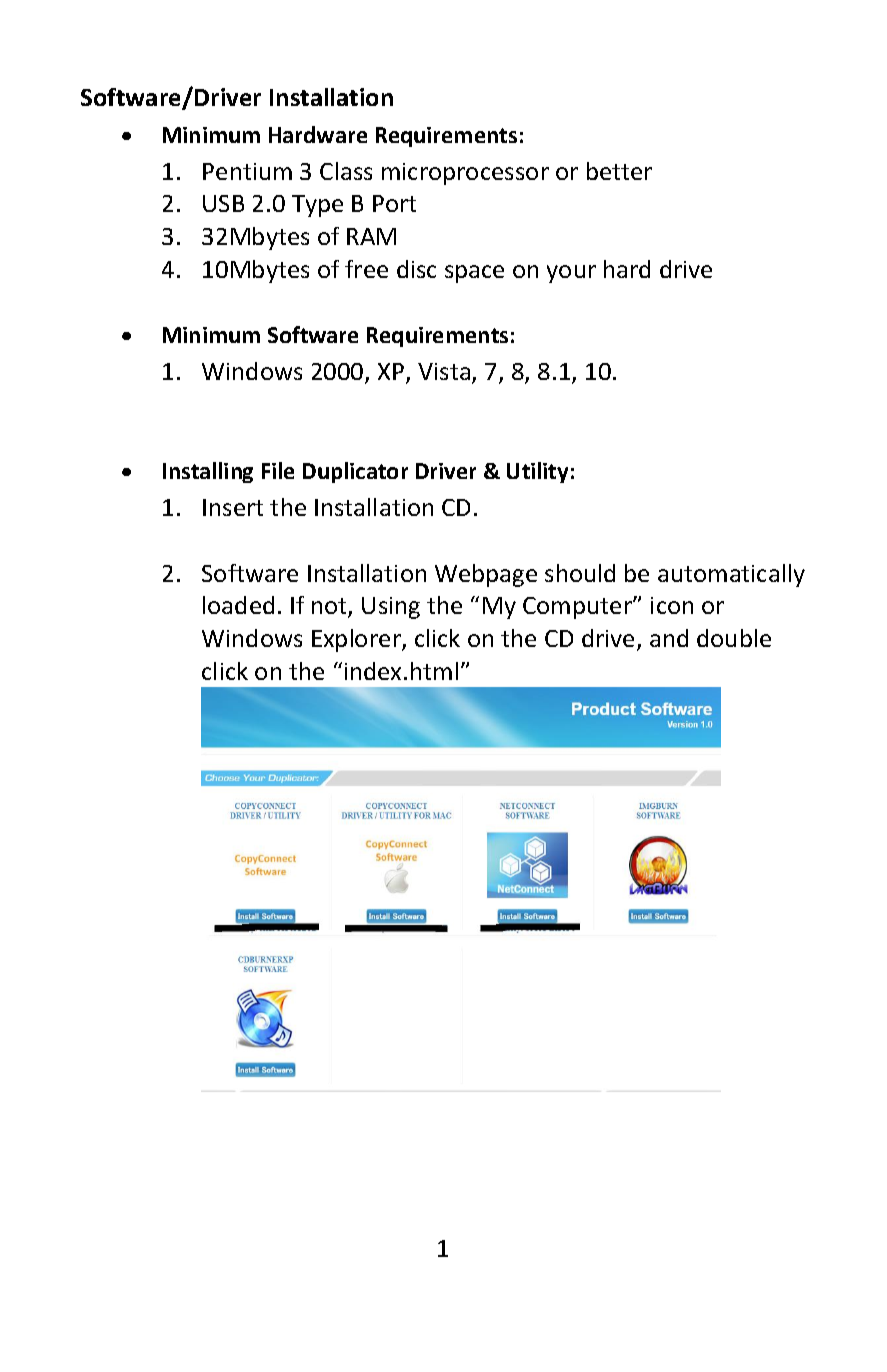 The height and width of the screenshot is (1372, 887). I want to click on better, so click(619, 171).
